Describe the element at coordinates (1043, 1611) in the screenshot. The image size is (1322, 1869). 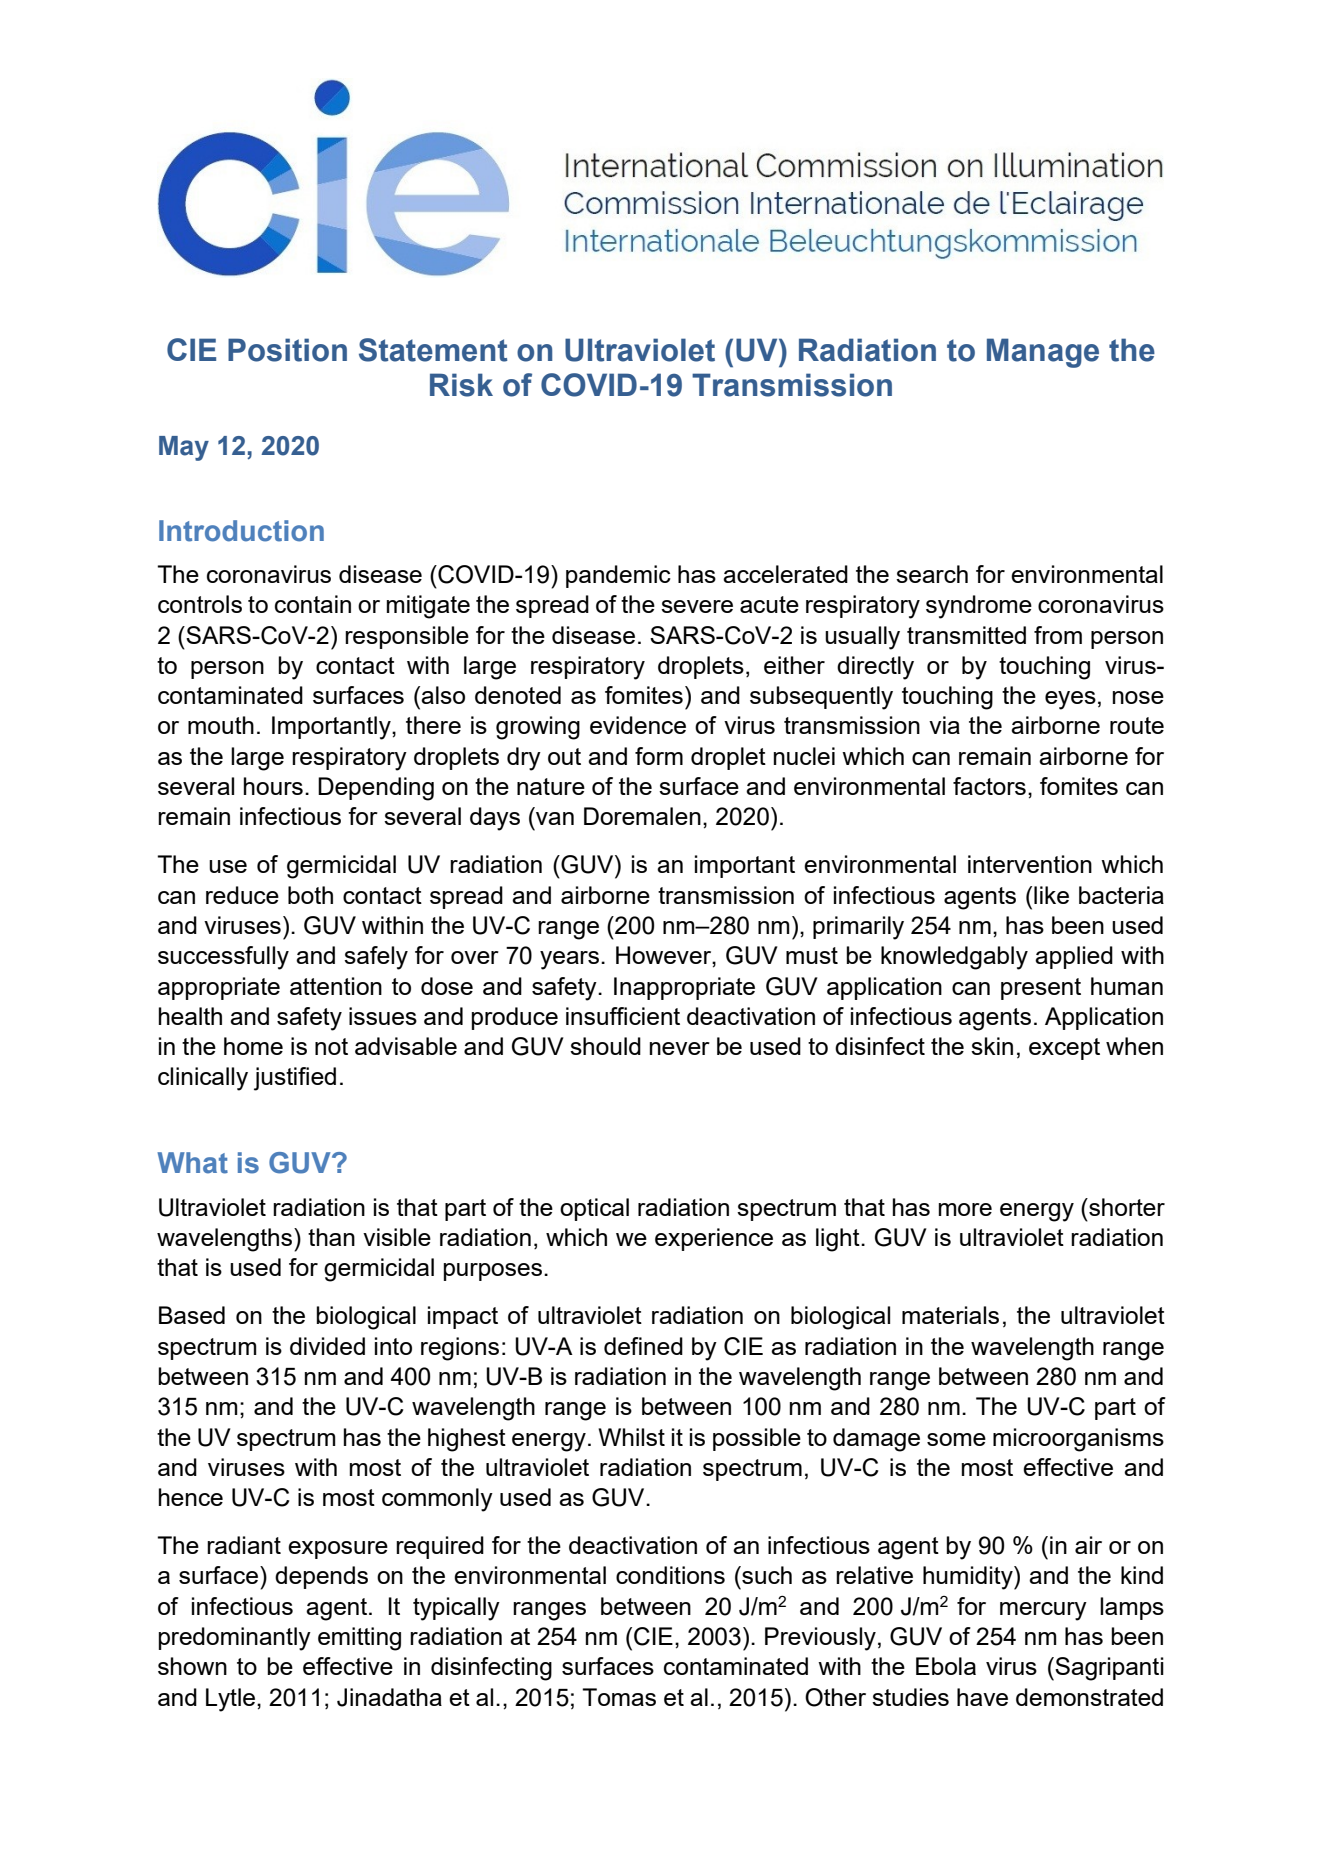
I see `mercury` at that location.
